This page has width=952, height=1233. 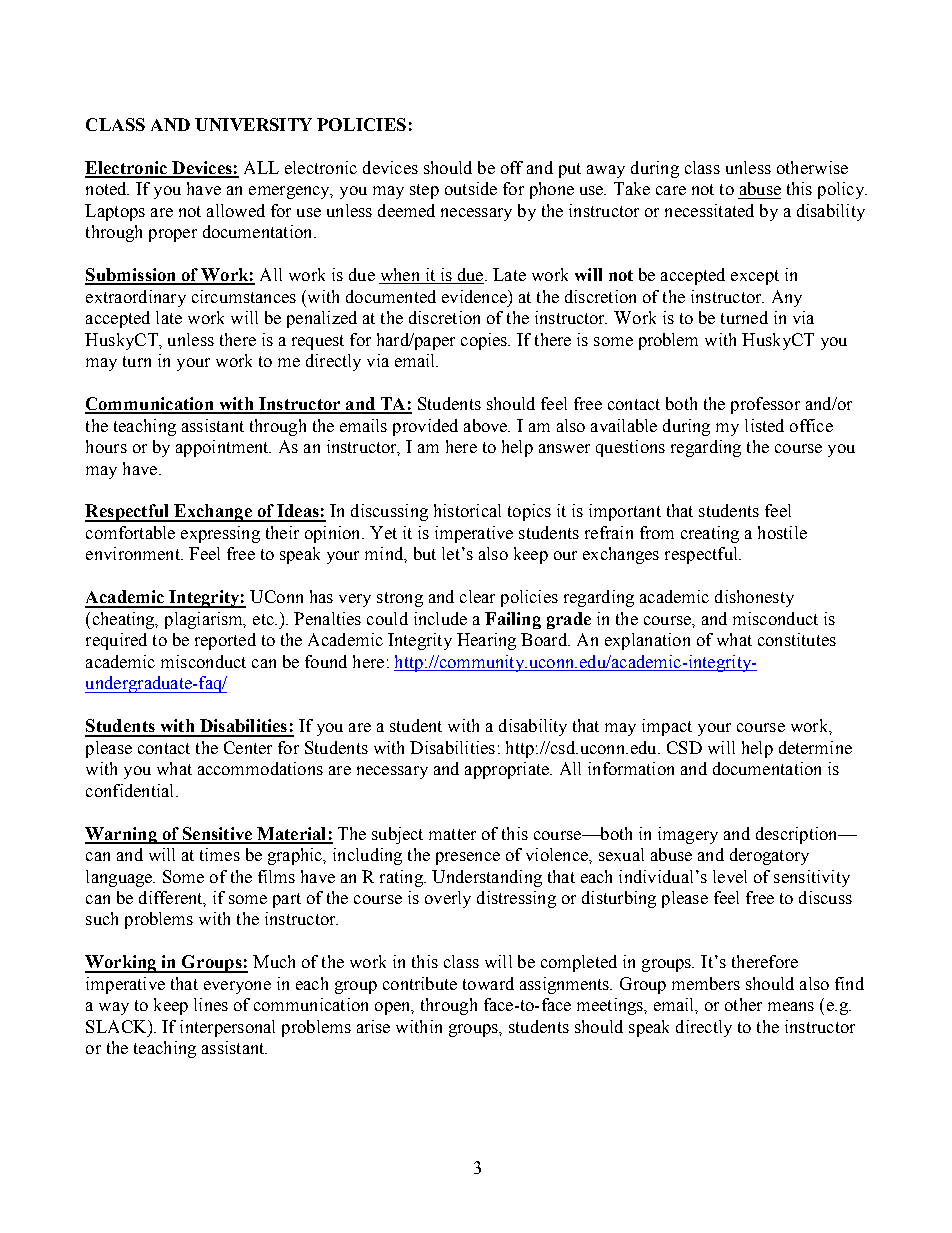 I want to click on outside, so click(x=471, y=188).
